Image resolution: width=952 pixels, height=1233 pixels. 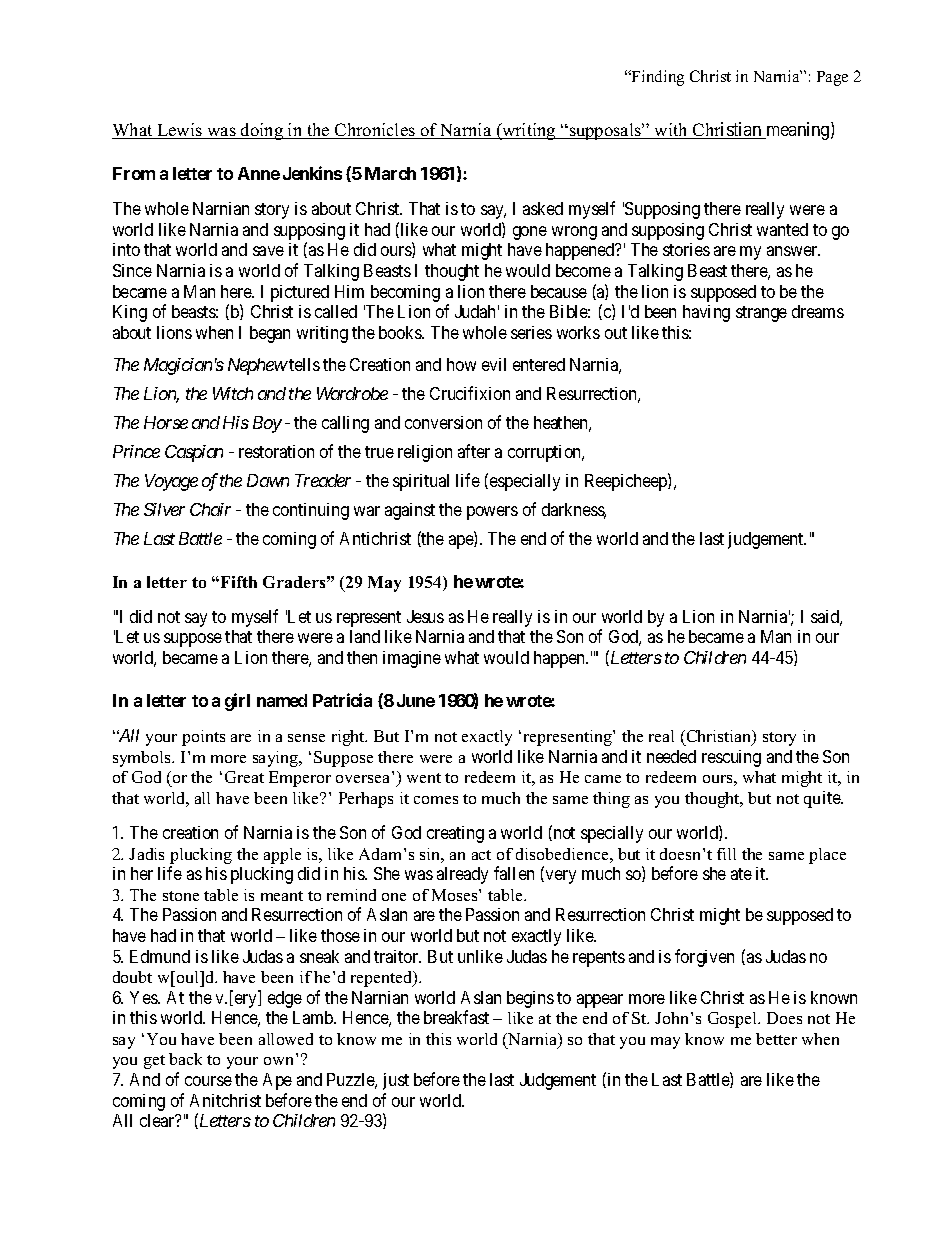 What do you see at coordinates (185, 1059) in the screenshot?
I see `back` at bounding box center [185, 1059].
